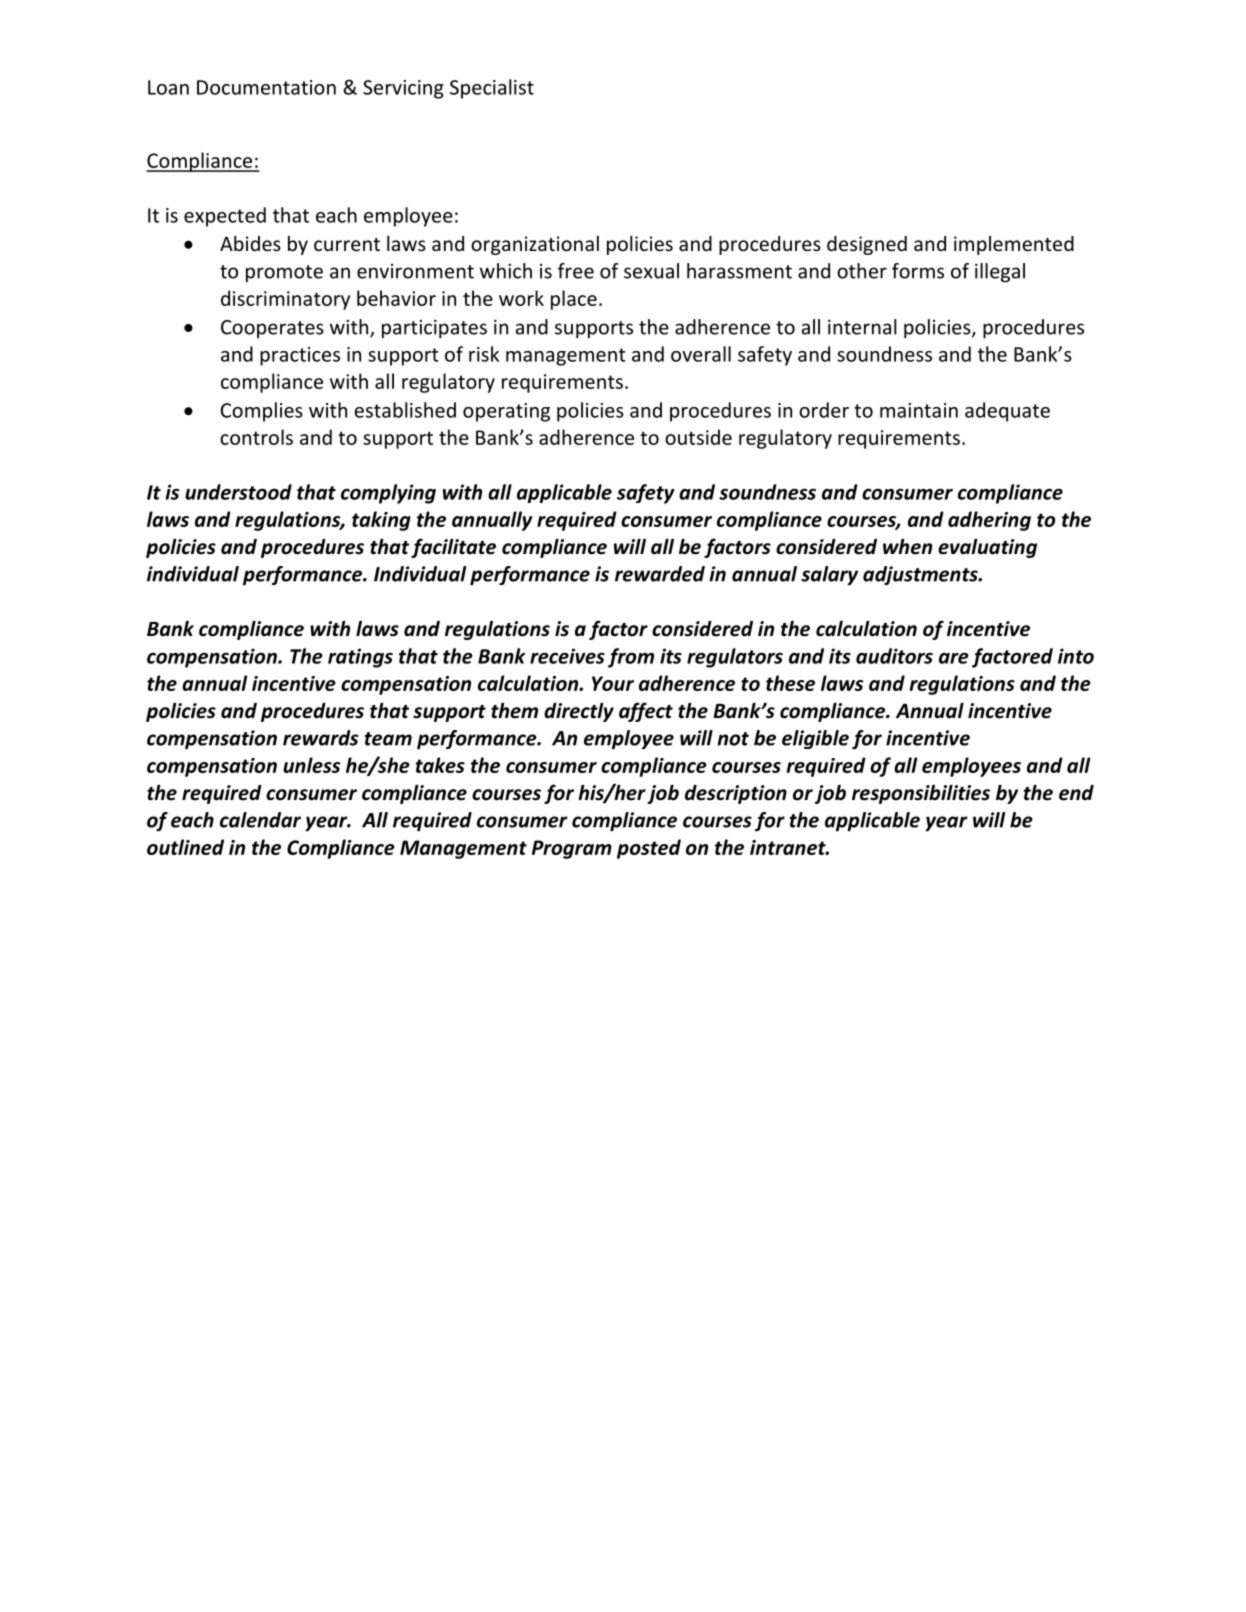  I want to click on responsibilities, so click(921, 794).
